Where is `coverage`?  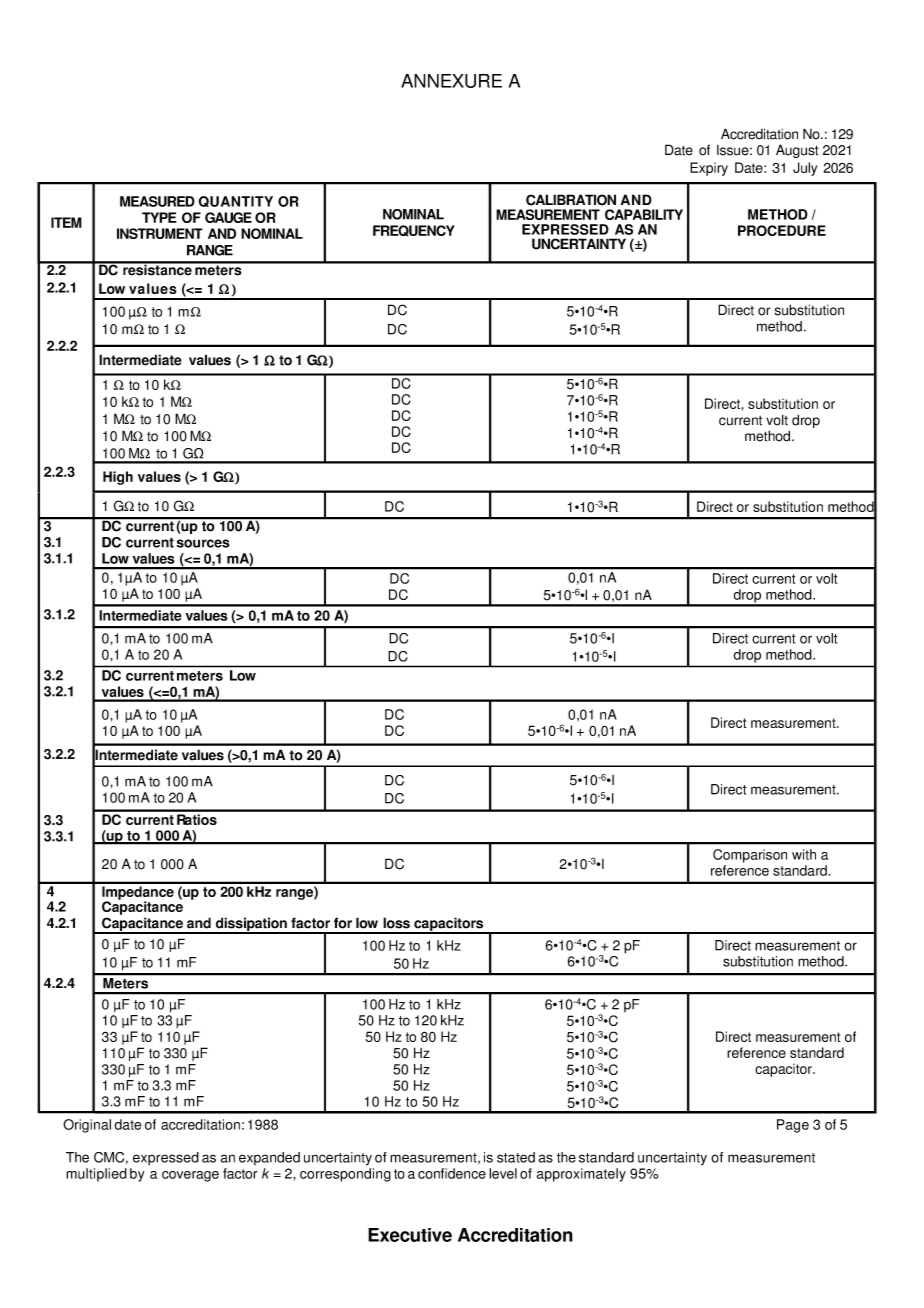 coverage is located at coordinates (190, 1176).
